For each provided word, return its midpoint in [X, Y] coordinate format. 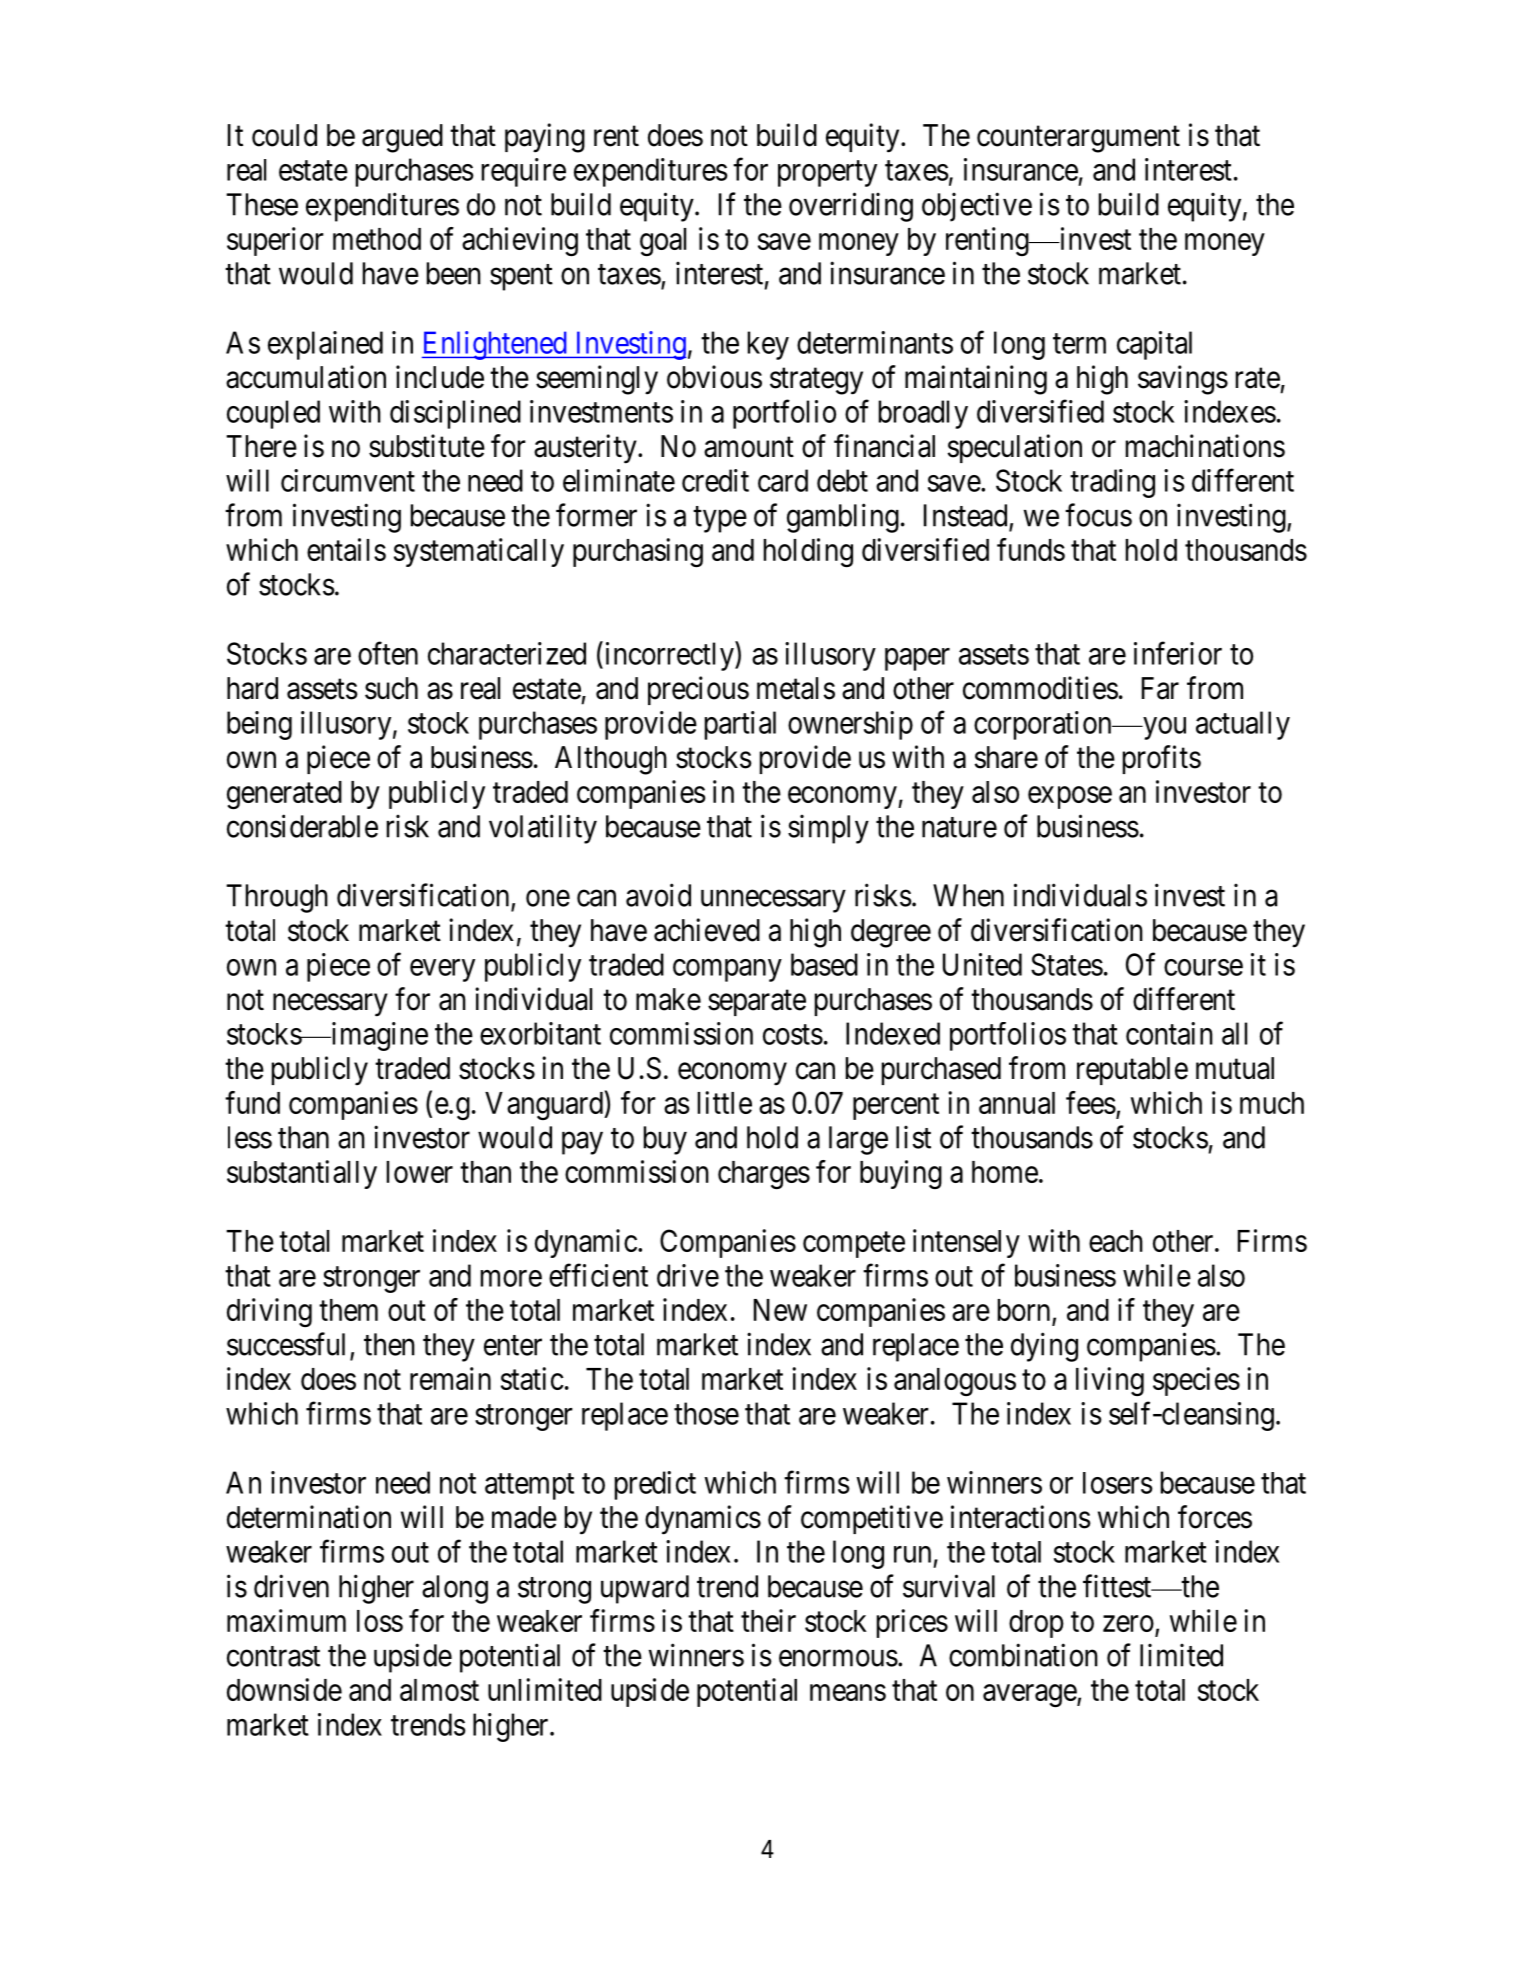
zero [1128, 1623]
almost [439, 1690]
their [768, 1620]
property [827, 174]
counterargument [1078, 139]
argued [402, 138]
